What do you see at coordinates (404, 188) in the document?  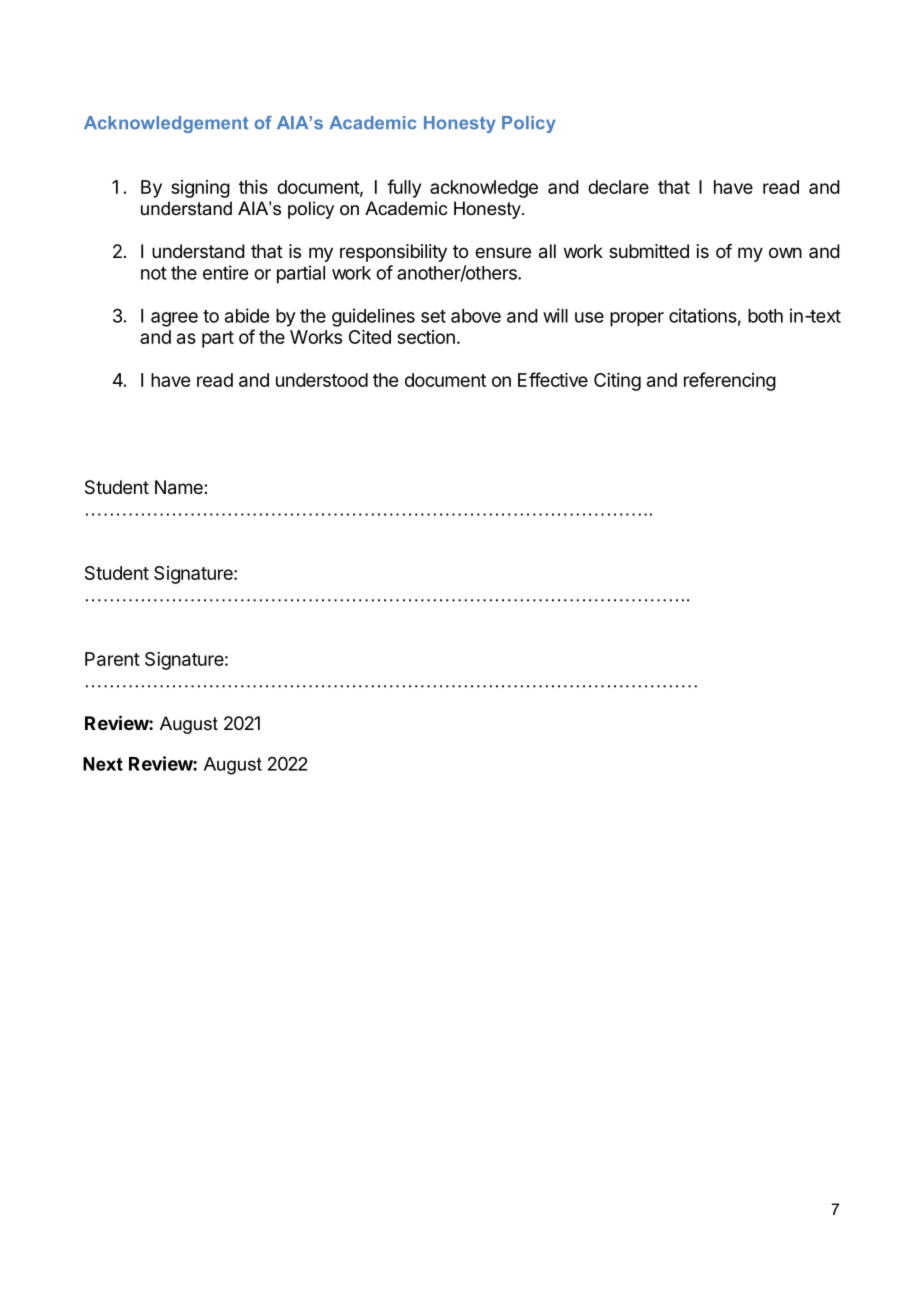 I see `fully` at bounding box center [404, 188].
